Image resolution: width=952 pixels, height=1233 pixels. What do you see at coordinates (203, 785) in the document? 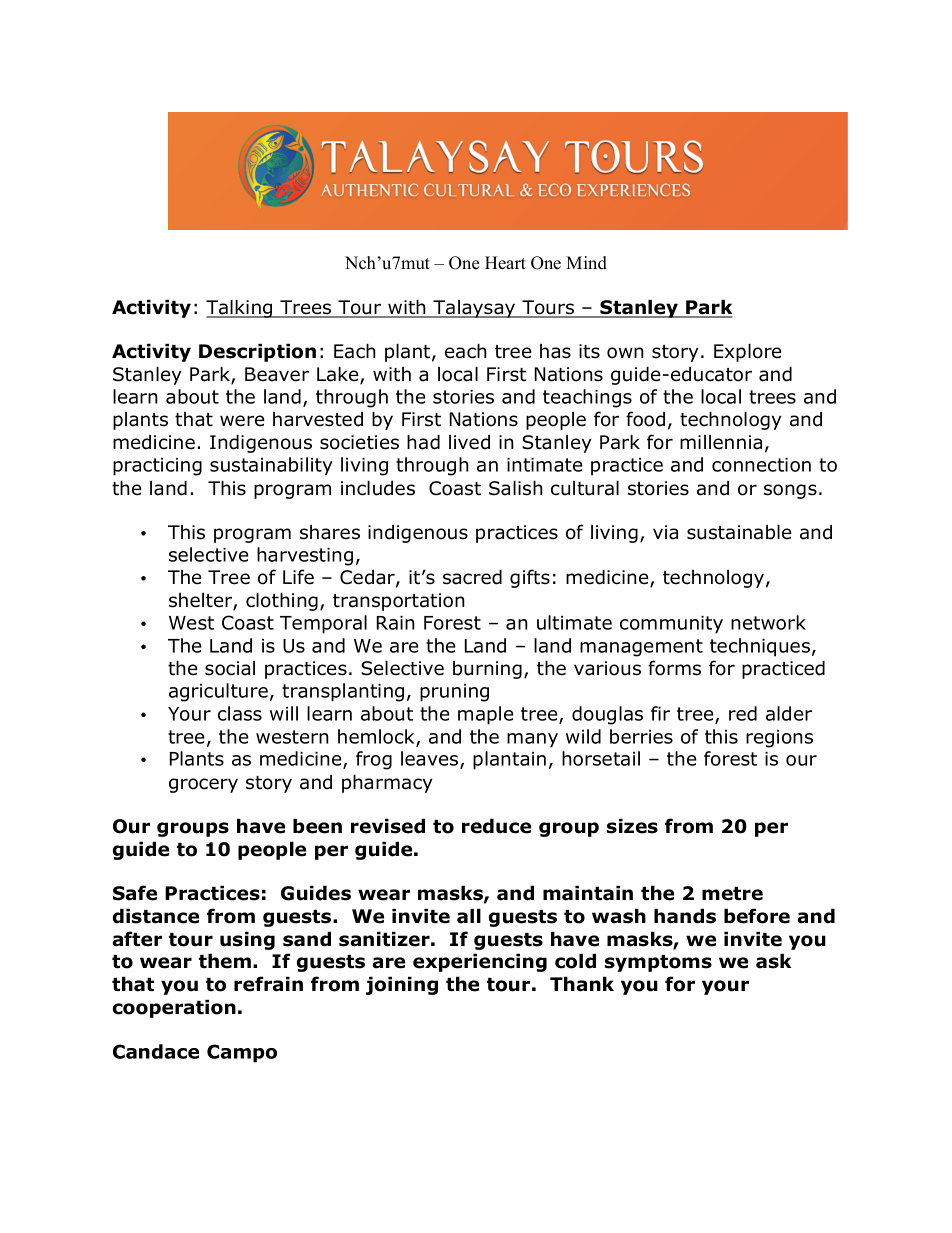
I see `grocery` at bounding box center [203, 785].
